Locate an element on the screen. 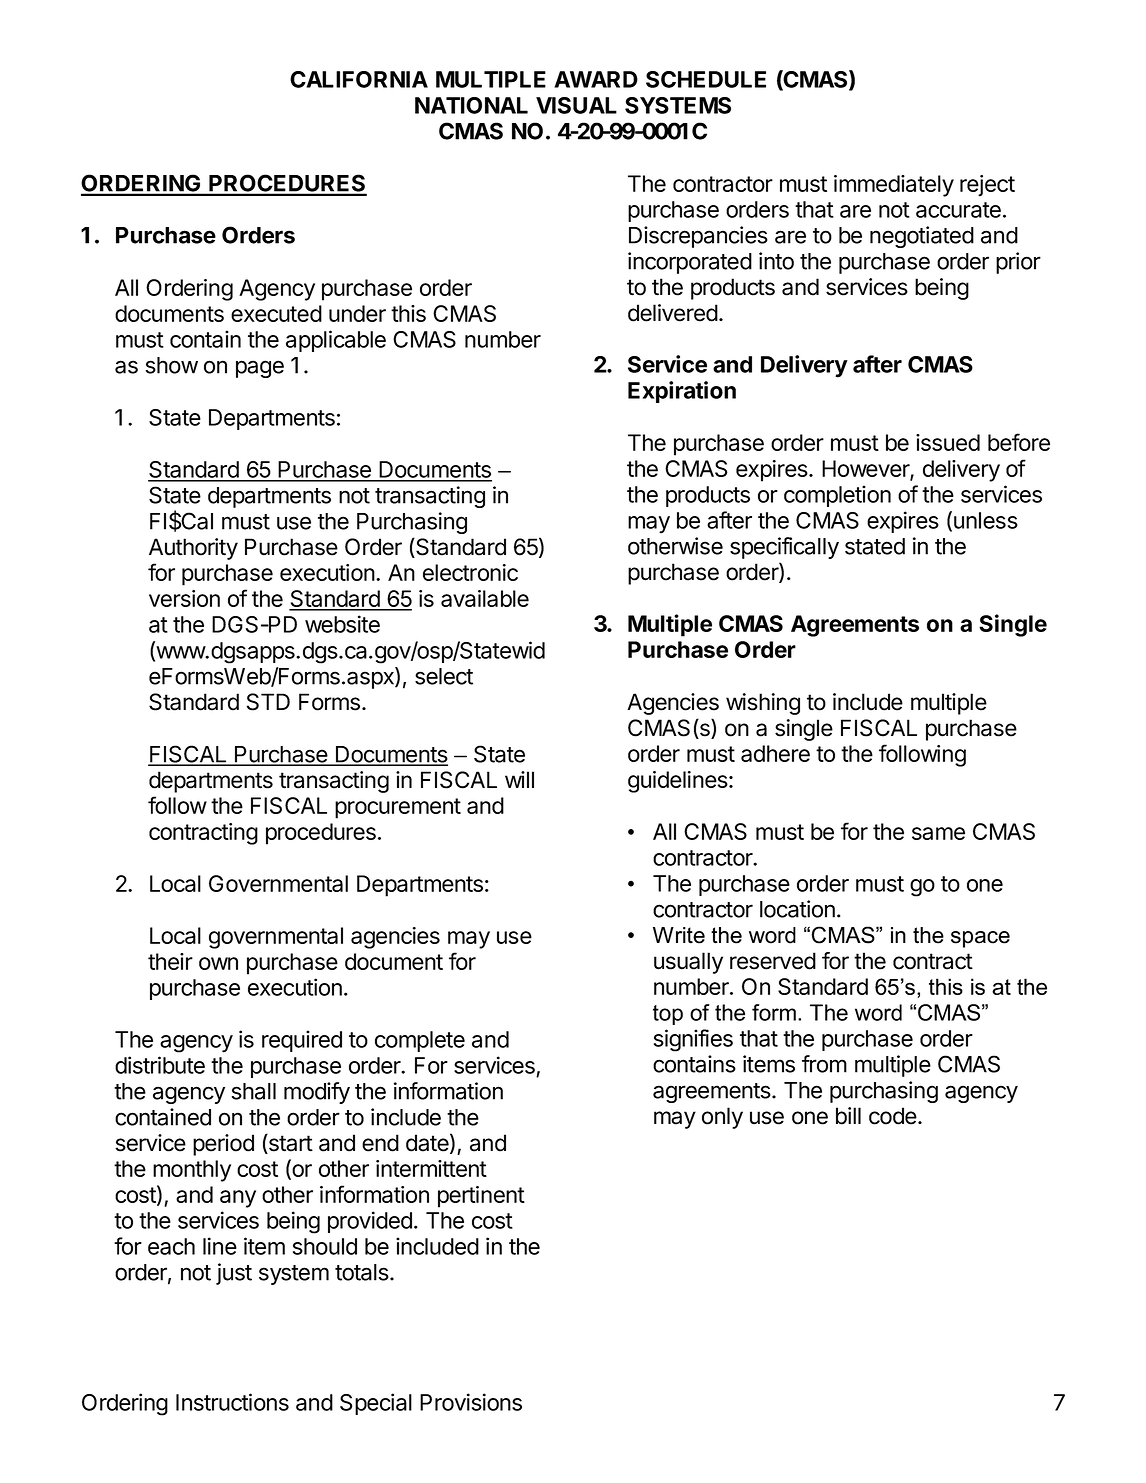  CALIFORNIA is located at coordinates (359, 79).
